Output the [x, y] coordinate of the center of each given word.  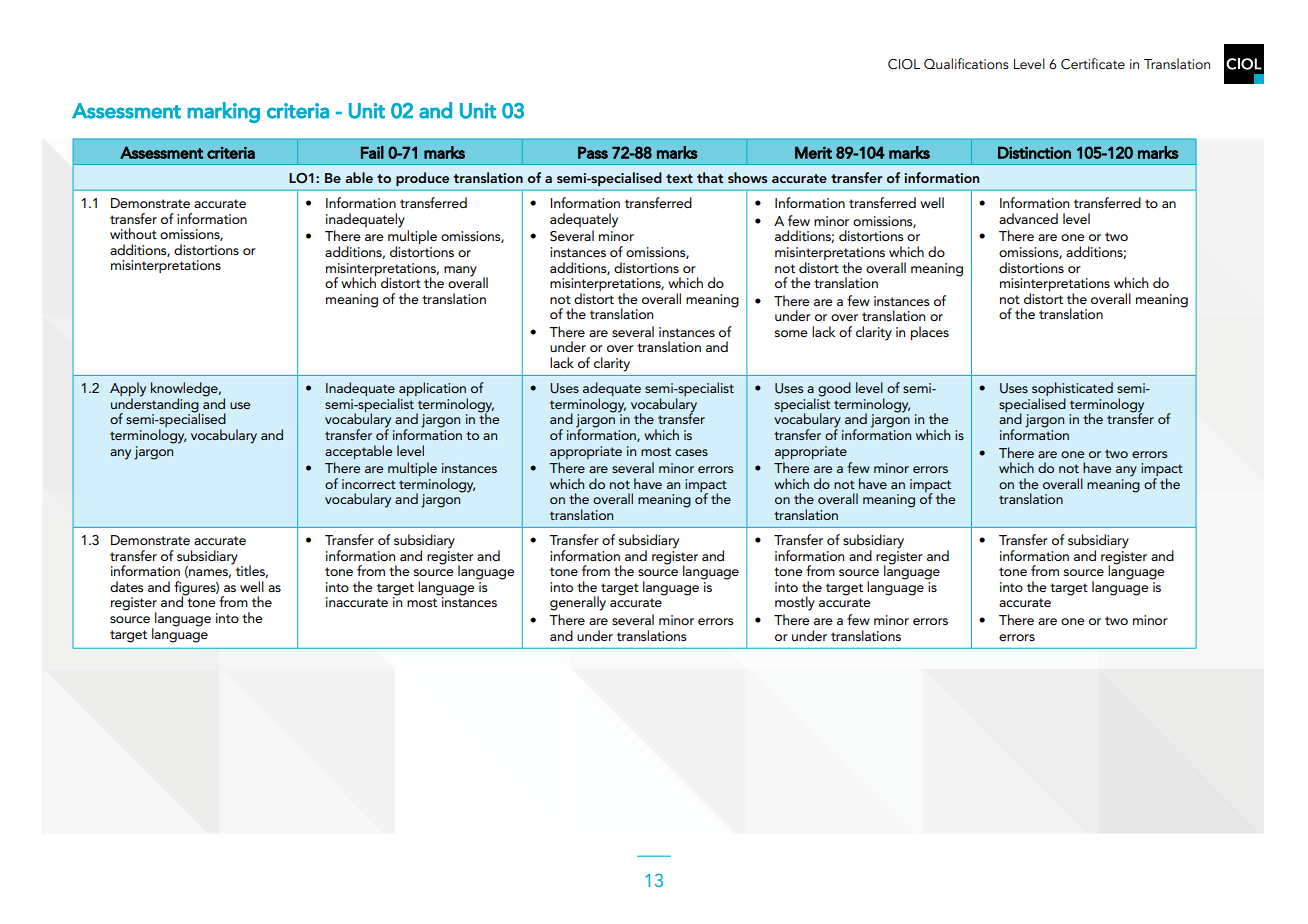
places [930, 333]
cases [691, 452]
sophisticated [1072, 390]
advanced [1028, 218]
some [791, 333]
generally [578, 603]
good [834, 389]
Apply [128, 390]
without [133, 233]
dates [126, 586]
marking [223, 112]
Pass [593, 152]
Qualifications [966, 63]
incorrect [369, 484]
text [679, 178]
